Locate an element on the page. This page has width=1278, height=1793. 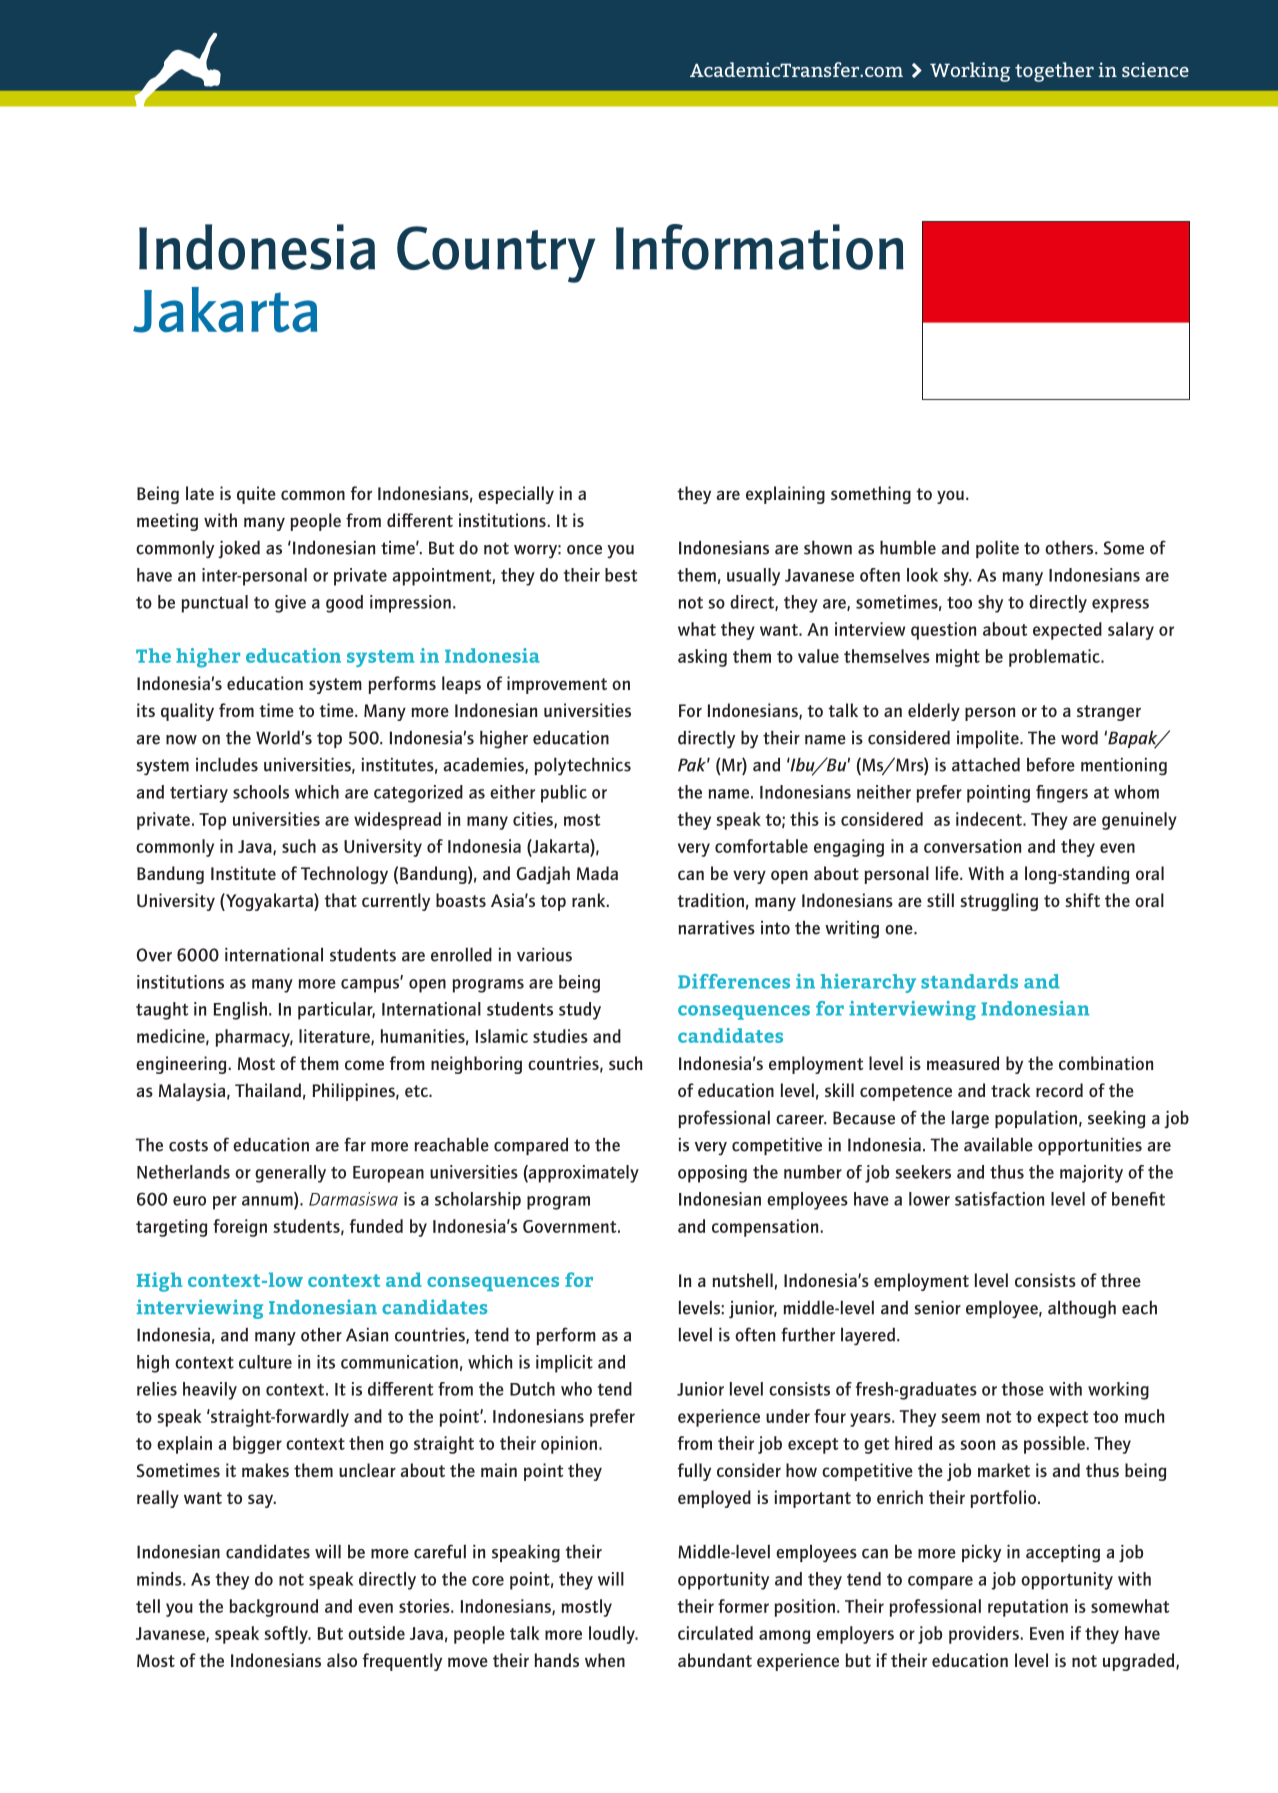
Technology is located at coordinates (344, 875).
